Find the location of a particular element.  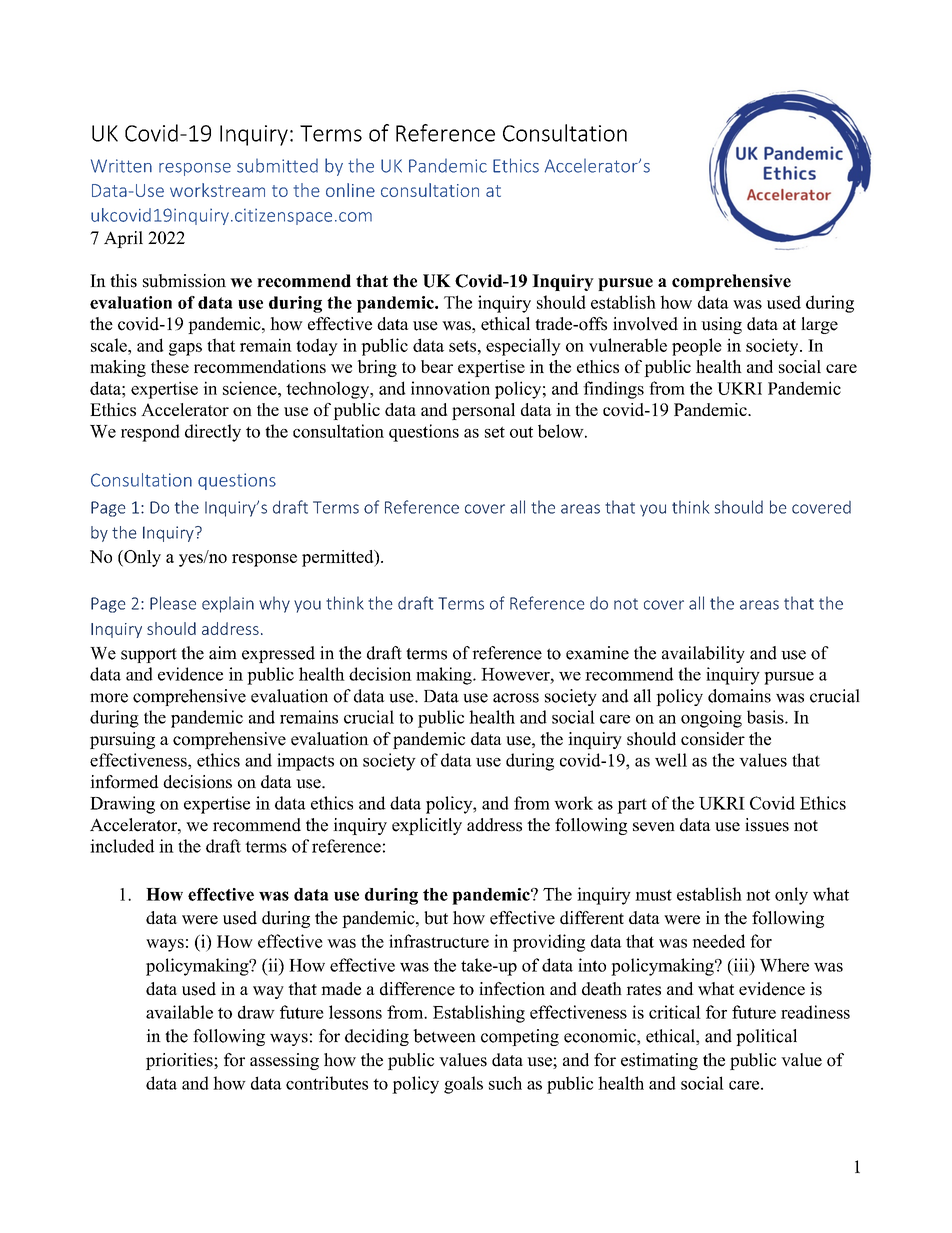

online is located at coordinates (350, 190).
